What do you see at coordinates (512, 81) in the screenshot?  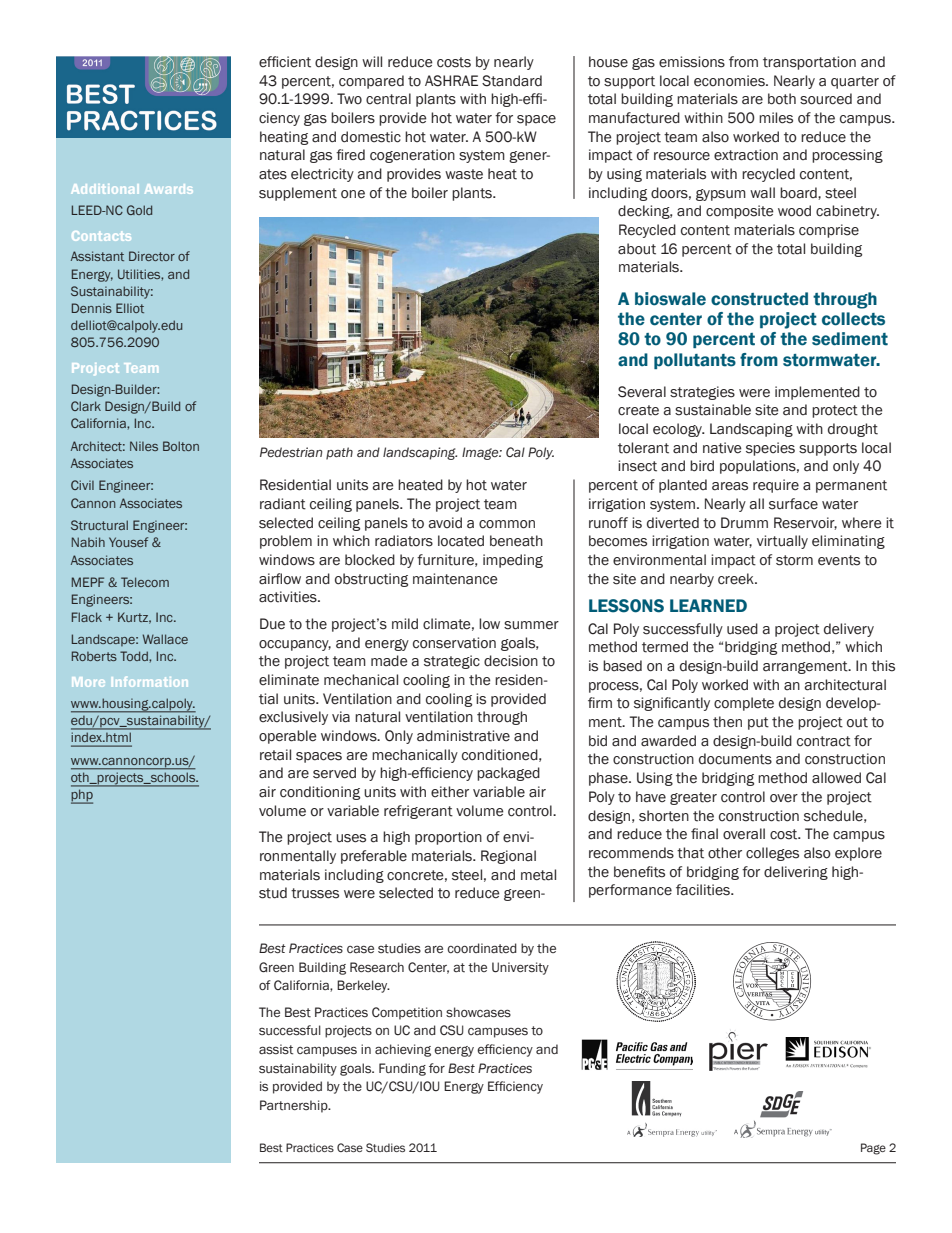 I see `Standard` at bounding box center [512, 81].
